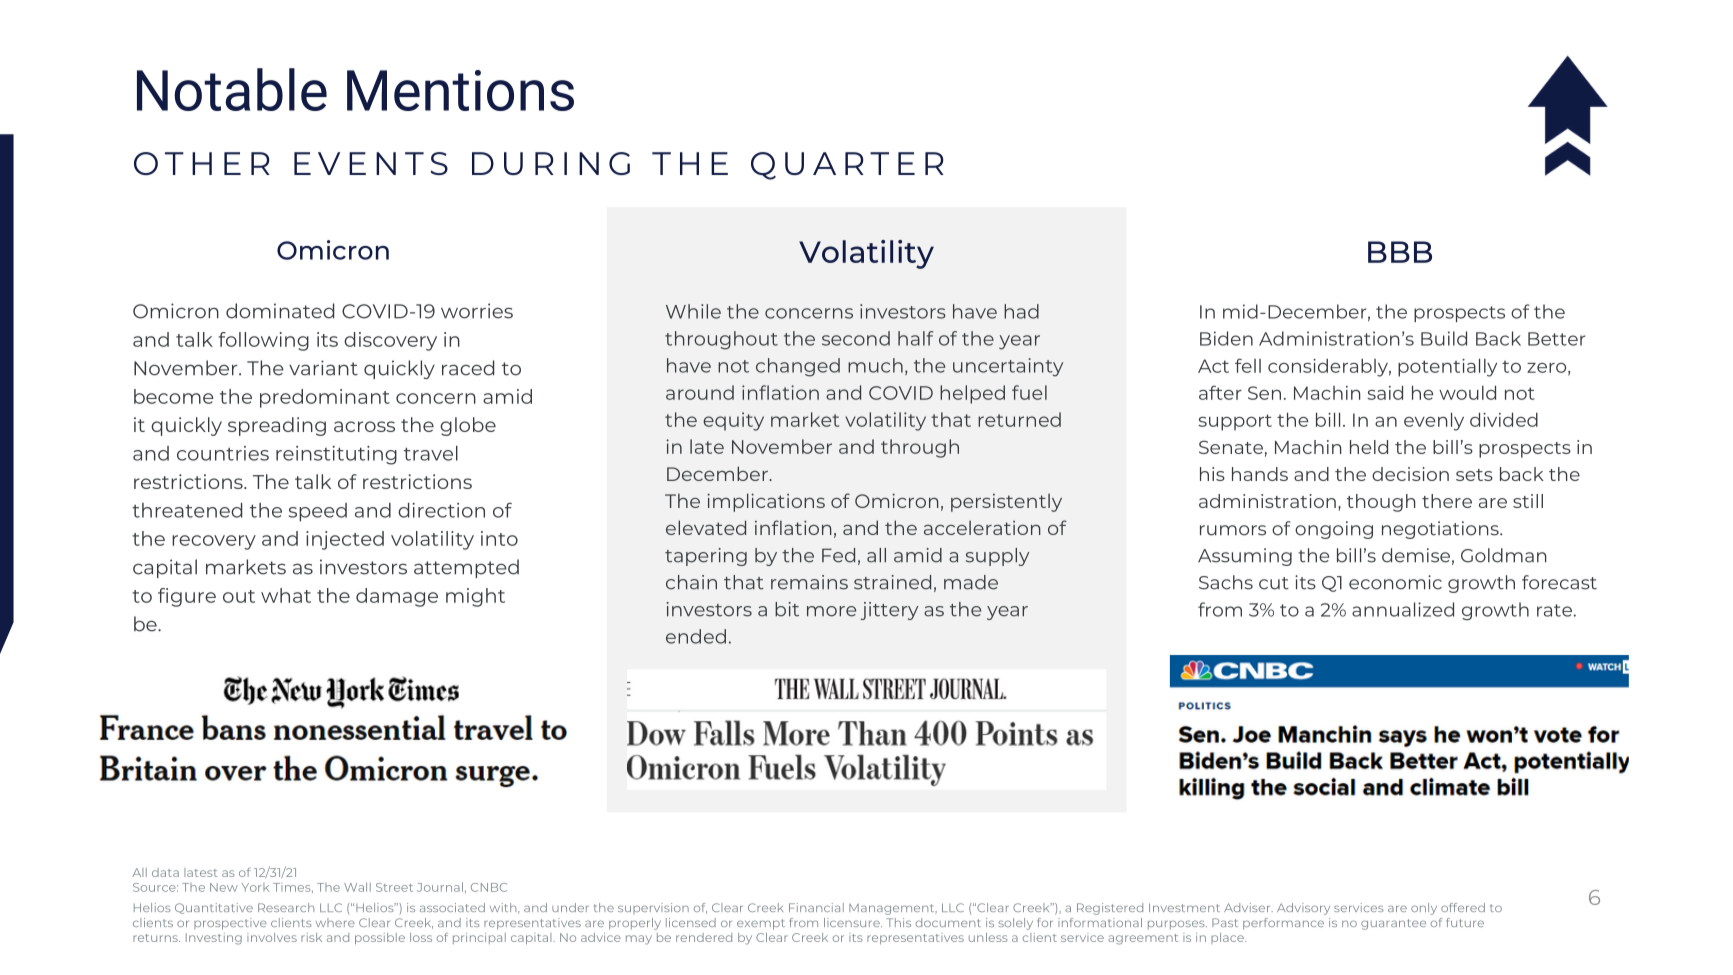 This image has width=1733, height=975. What do you see at coordinates (1400, 252) in the image?
I see `BBB` at bounding box center [1400, 252].
